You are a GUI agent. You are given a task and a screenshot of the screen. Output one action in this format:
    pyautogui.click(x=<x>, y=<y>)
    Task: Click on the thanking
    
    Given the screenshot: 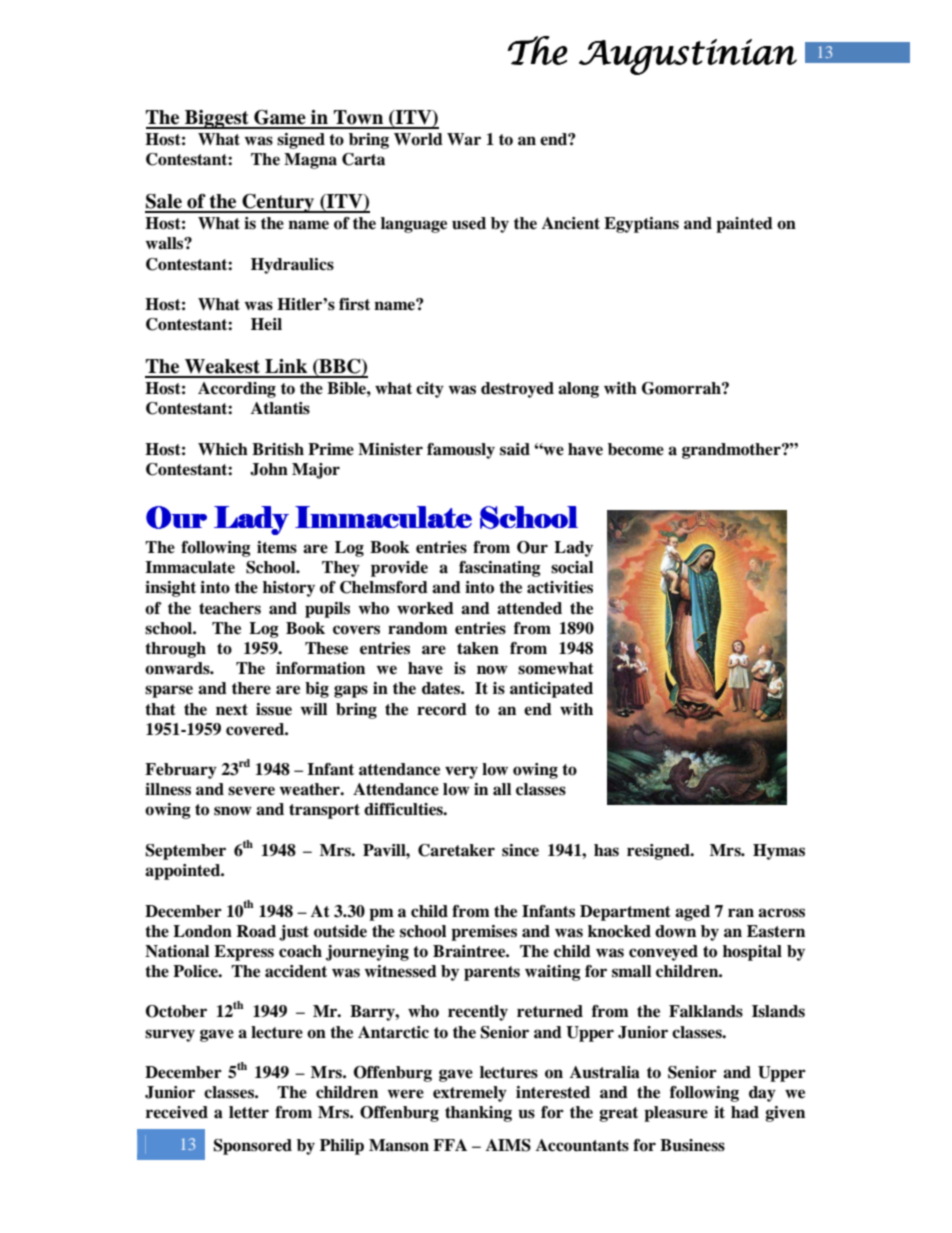 What is the action you would take?
    pyautogui.click(x=478, y=1114)
